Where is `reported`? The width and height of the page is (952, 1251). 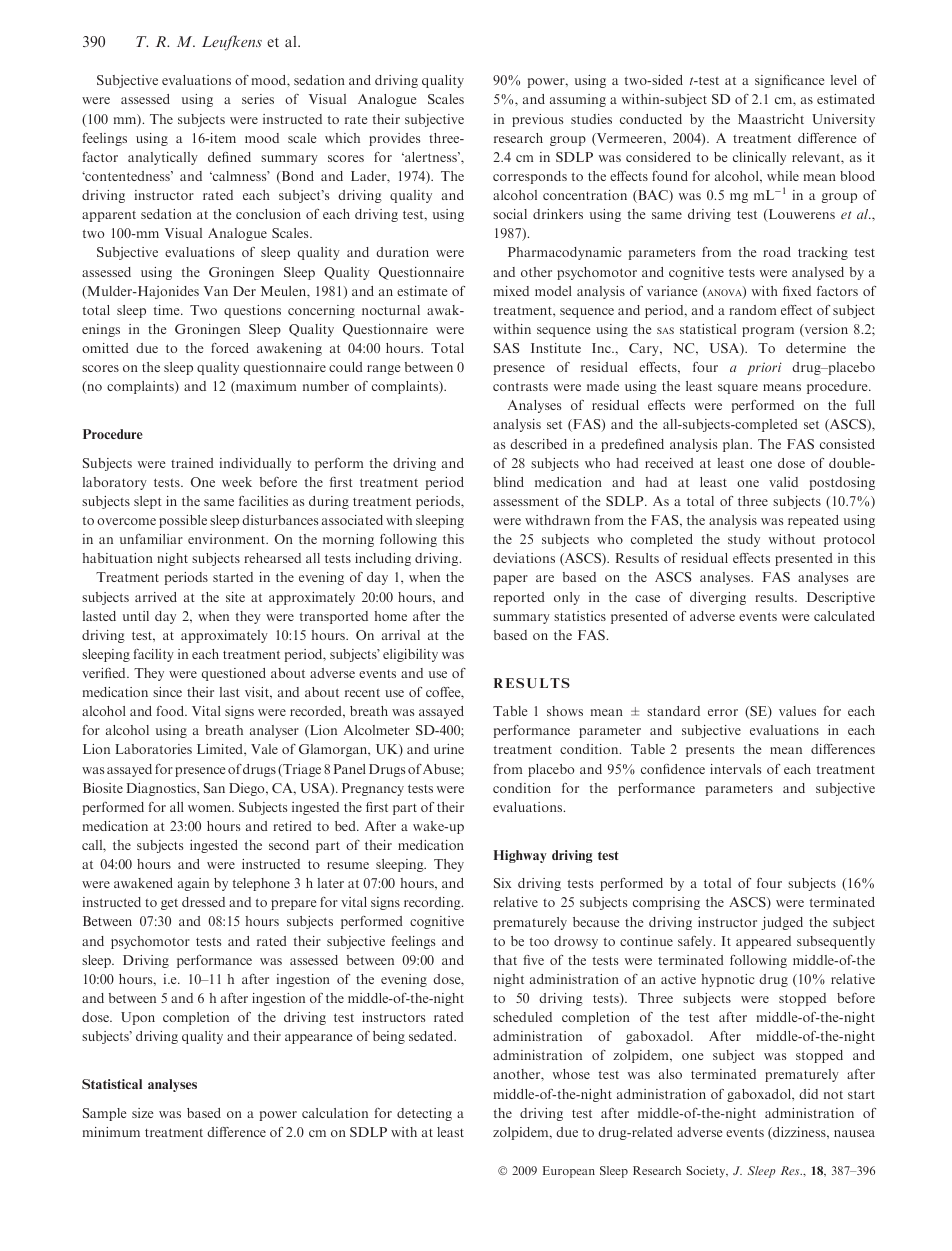 reported is located at coordinates (519, 598).
